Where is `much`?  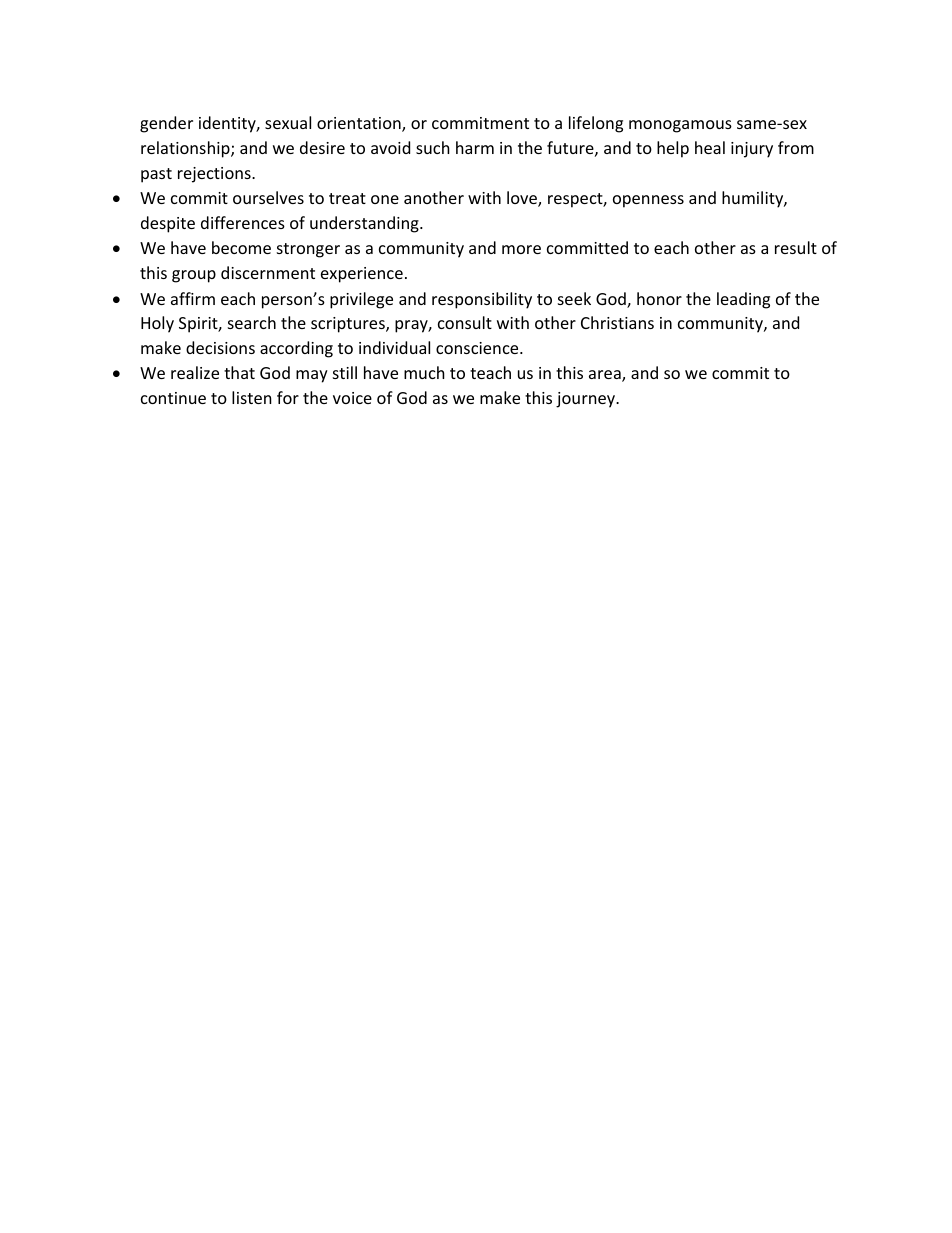
much is located at coordinates (424, 372).
